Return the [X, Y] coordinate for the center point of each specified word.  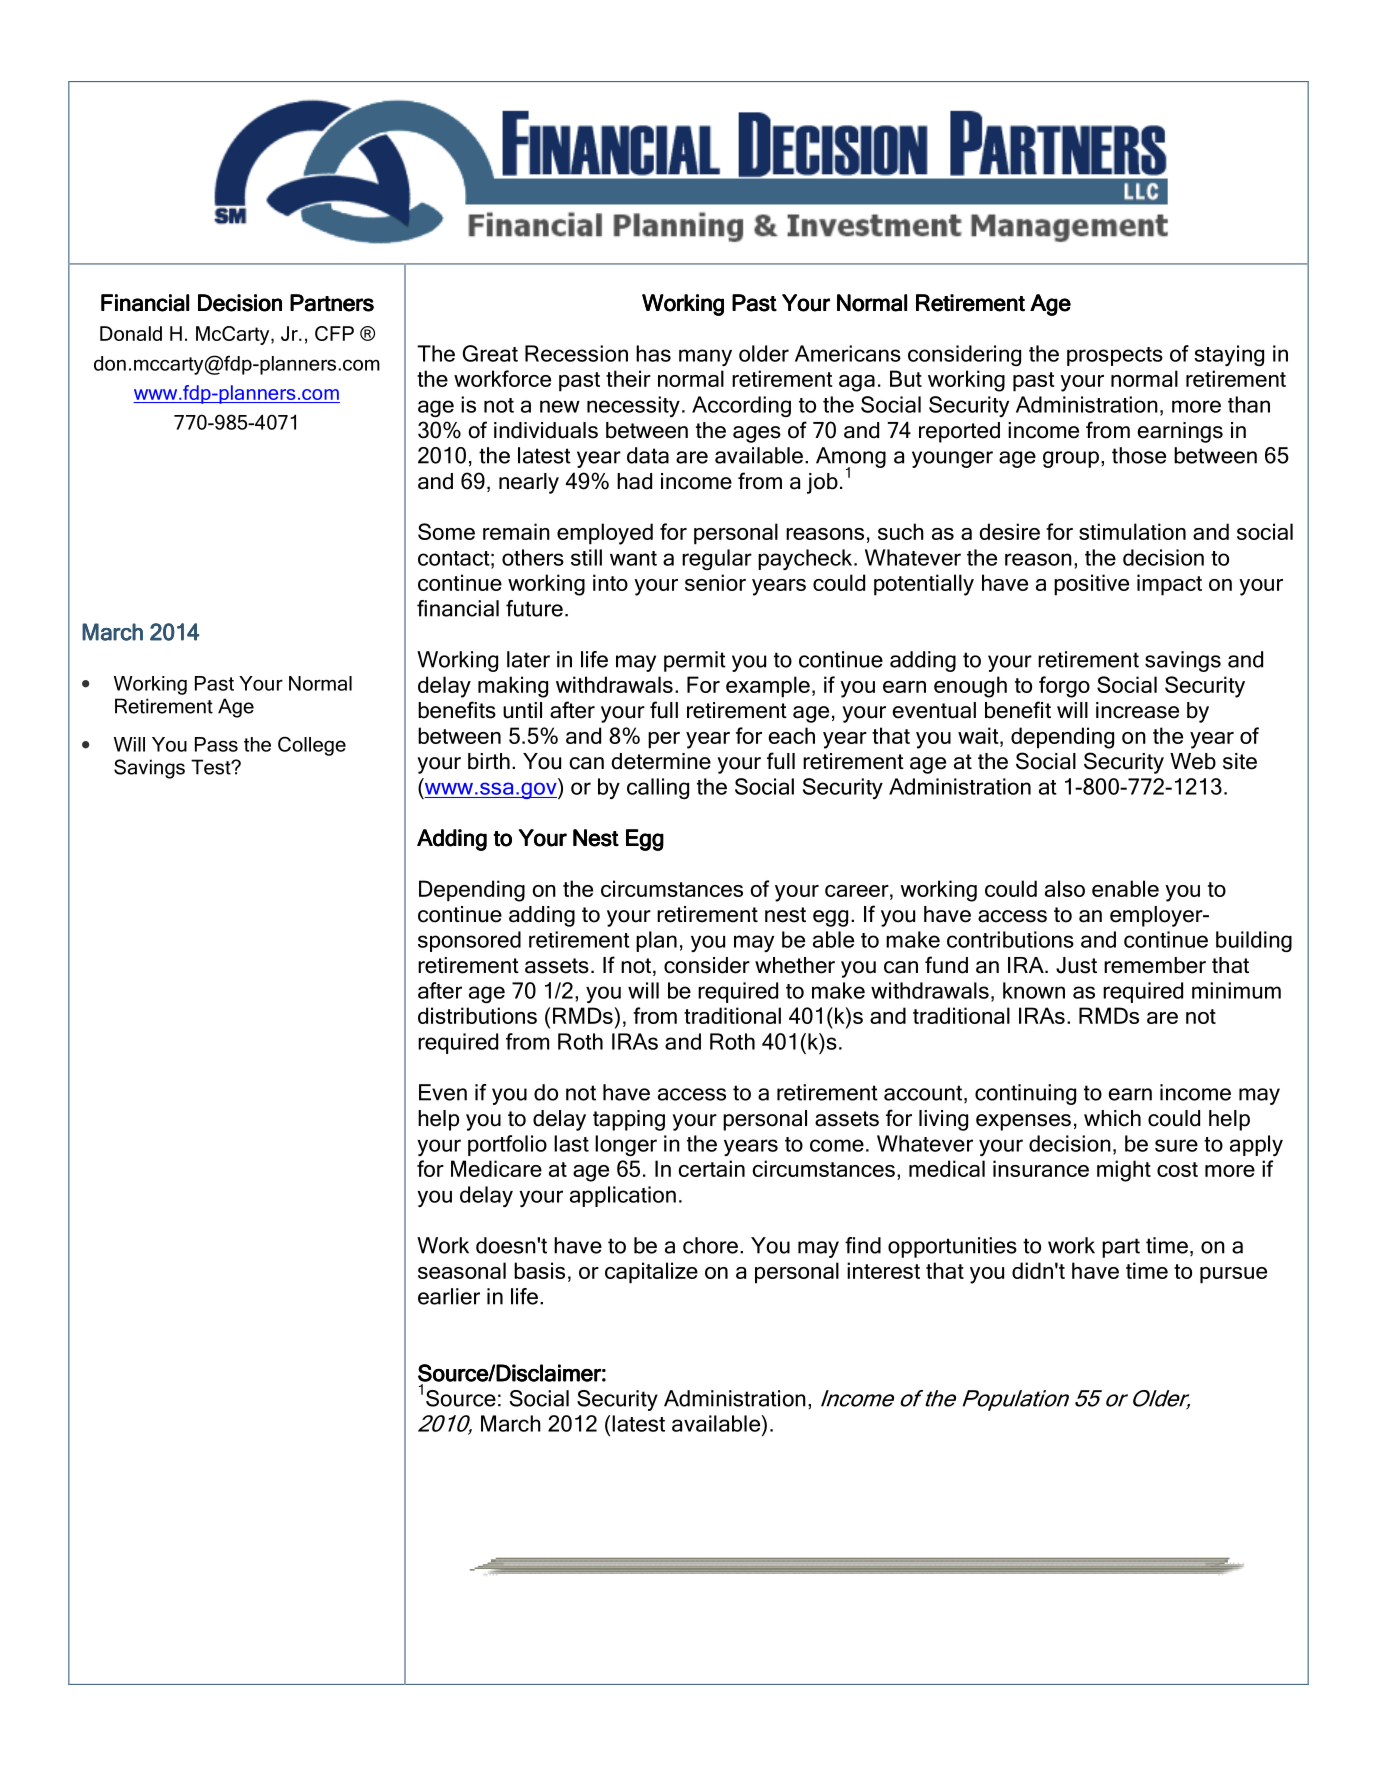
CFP [334, 333]
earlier [449, 1296]
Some [446, 531]
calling [658, 788]
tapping [629, 1120]
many [705, 357]
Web [1193, 761]
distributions [477, 1015]
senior [715, 582]
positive [1091, 585]
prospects [1115, 356]
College [312, 746]
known [1034, 990]
